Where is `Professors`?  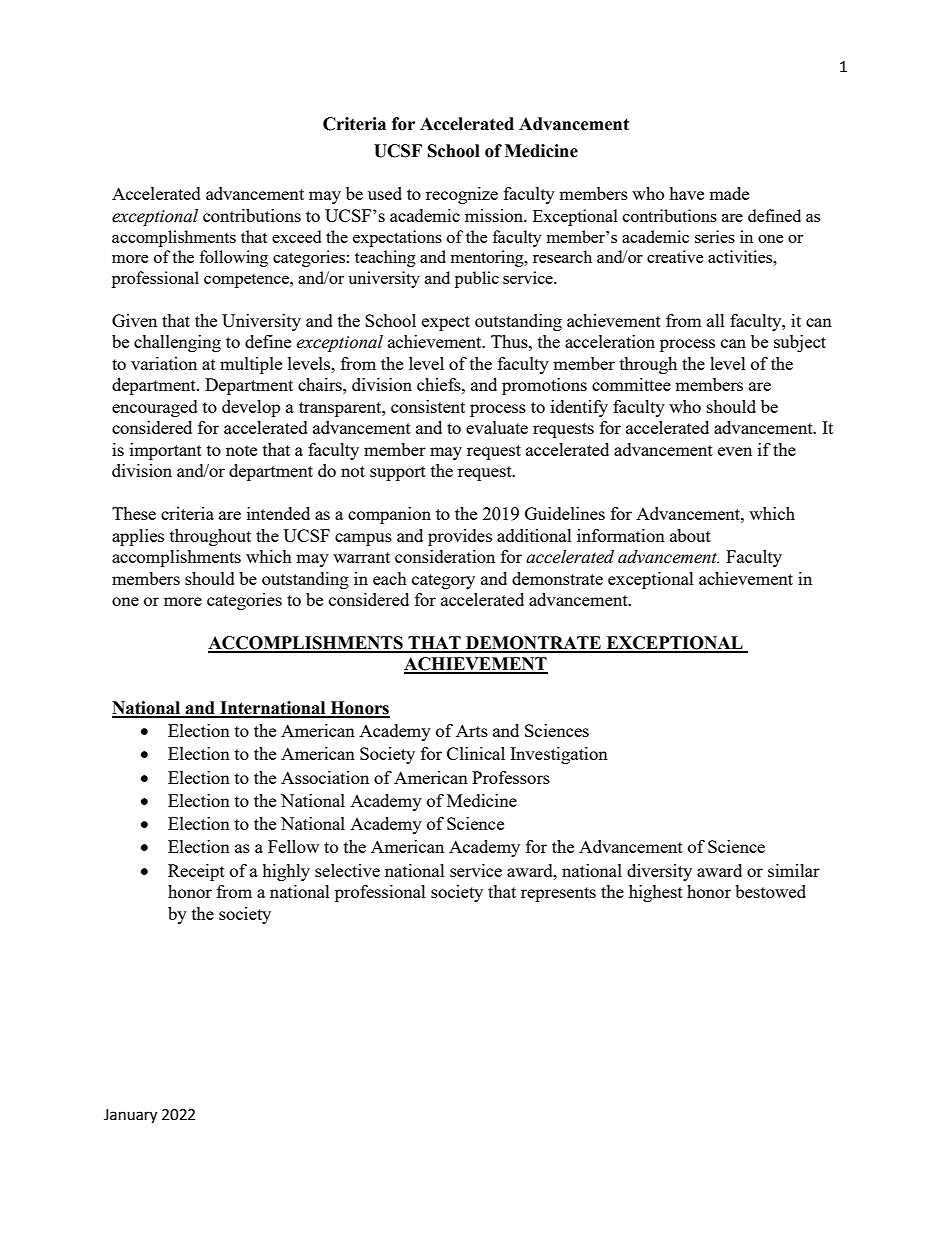 Professors is located at coordinates (511, 777).
